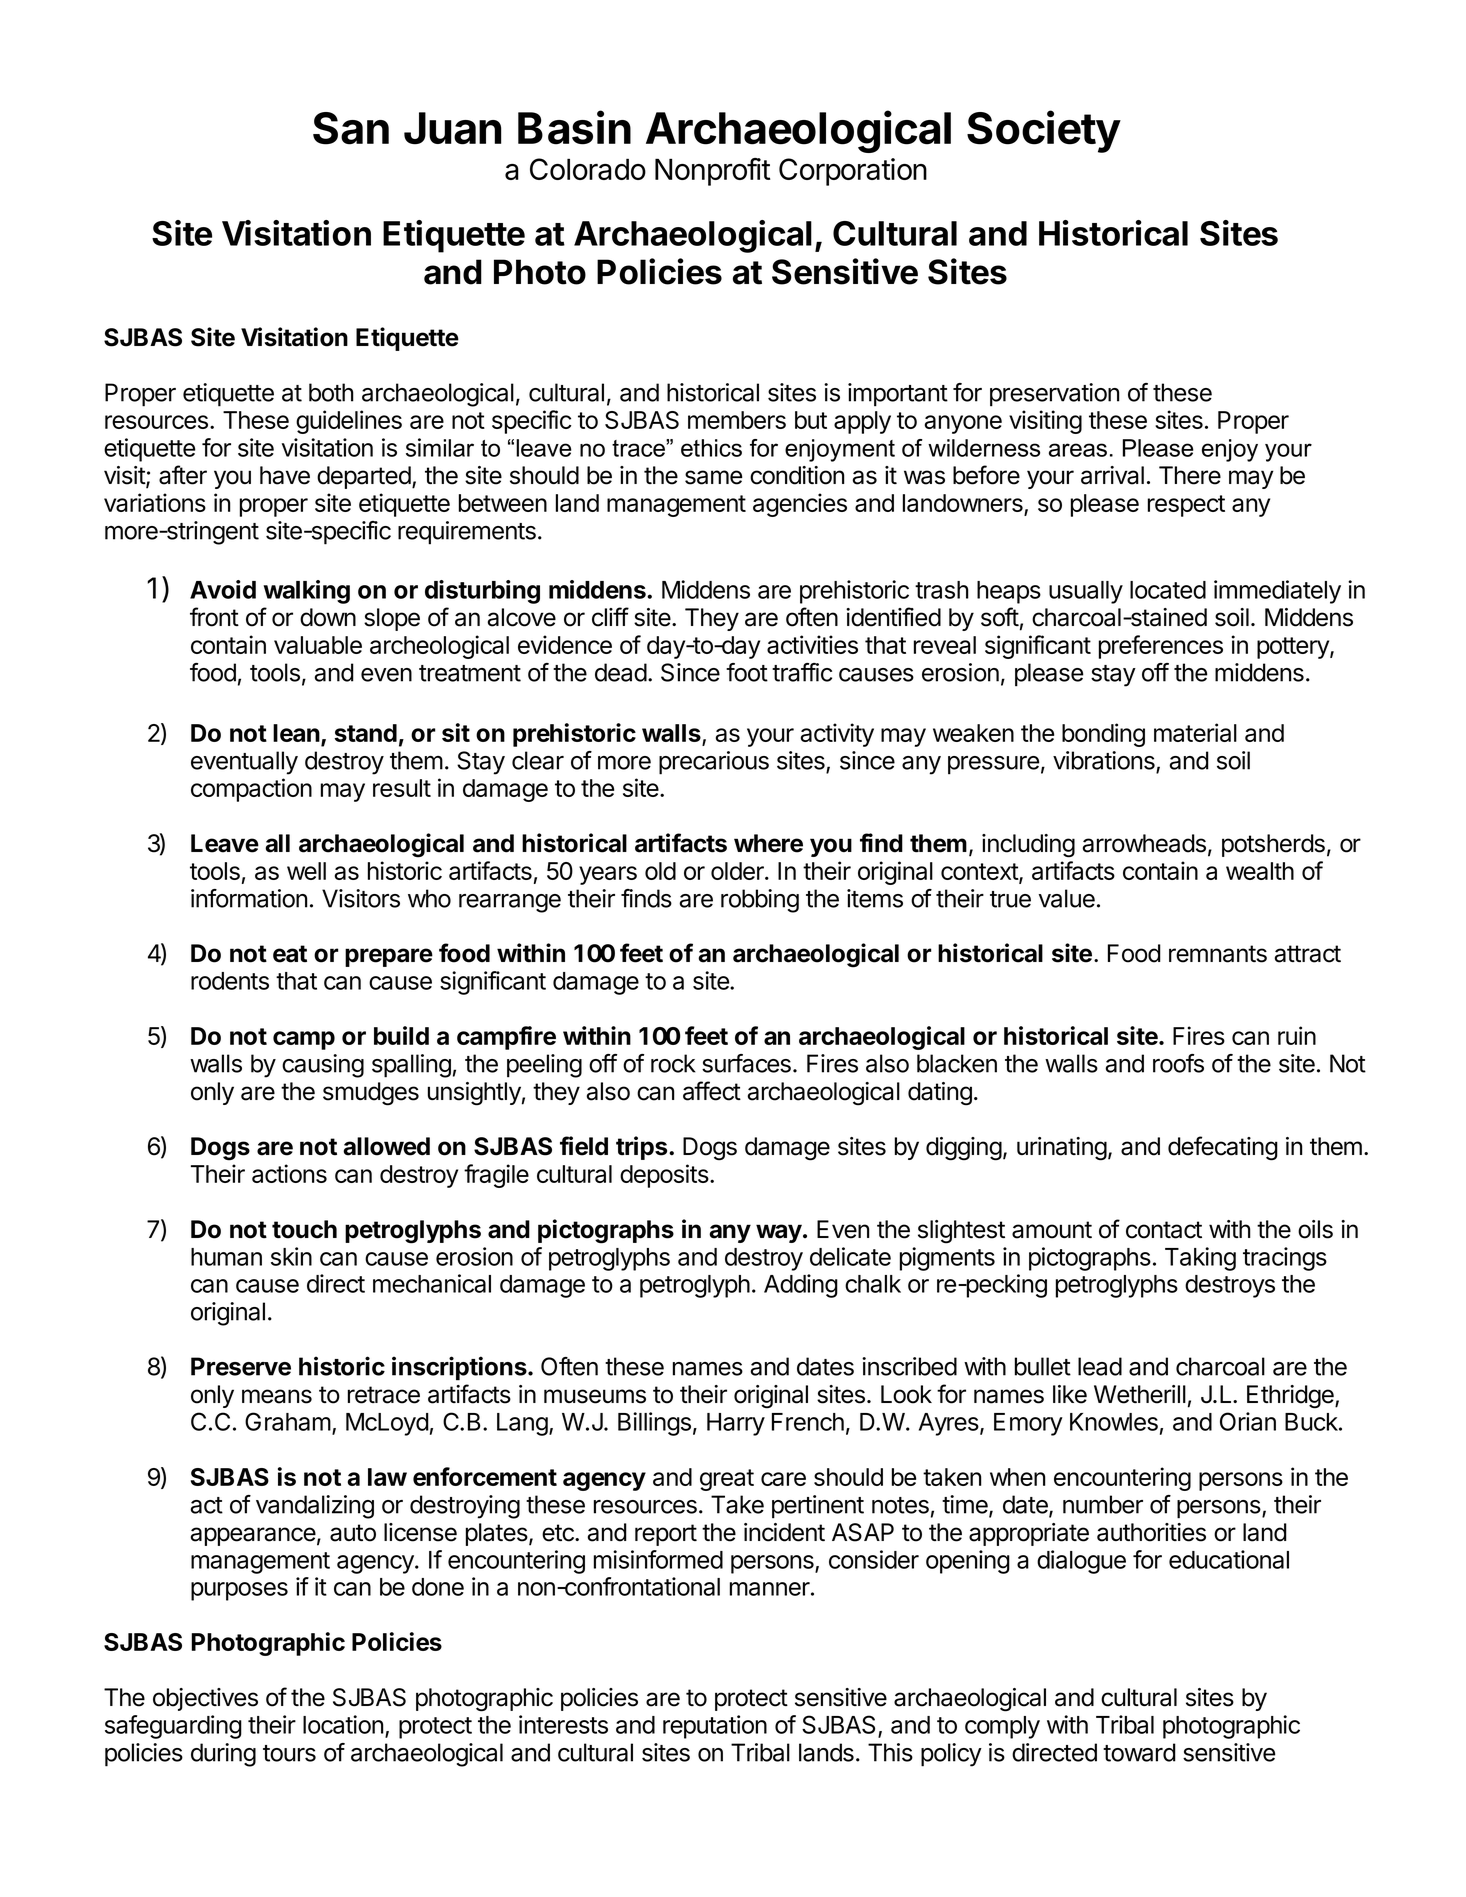  I want to click on reputation, so click(715, 1727).
